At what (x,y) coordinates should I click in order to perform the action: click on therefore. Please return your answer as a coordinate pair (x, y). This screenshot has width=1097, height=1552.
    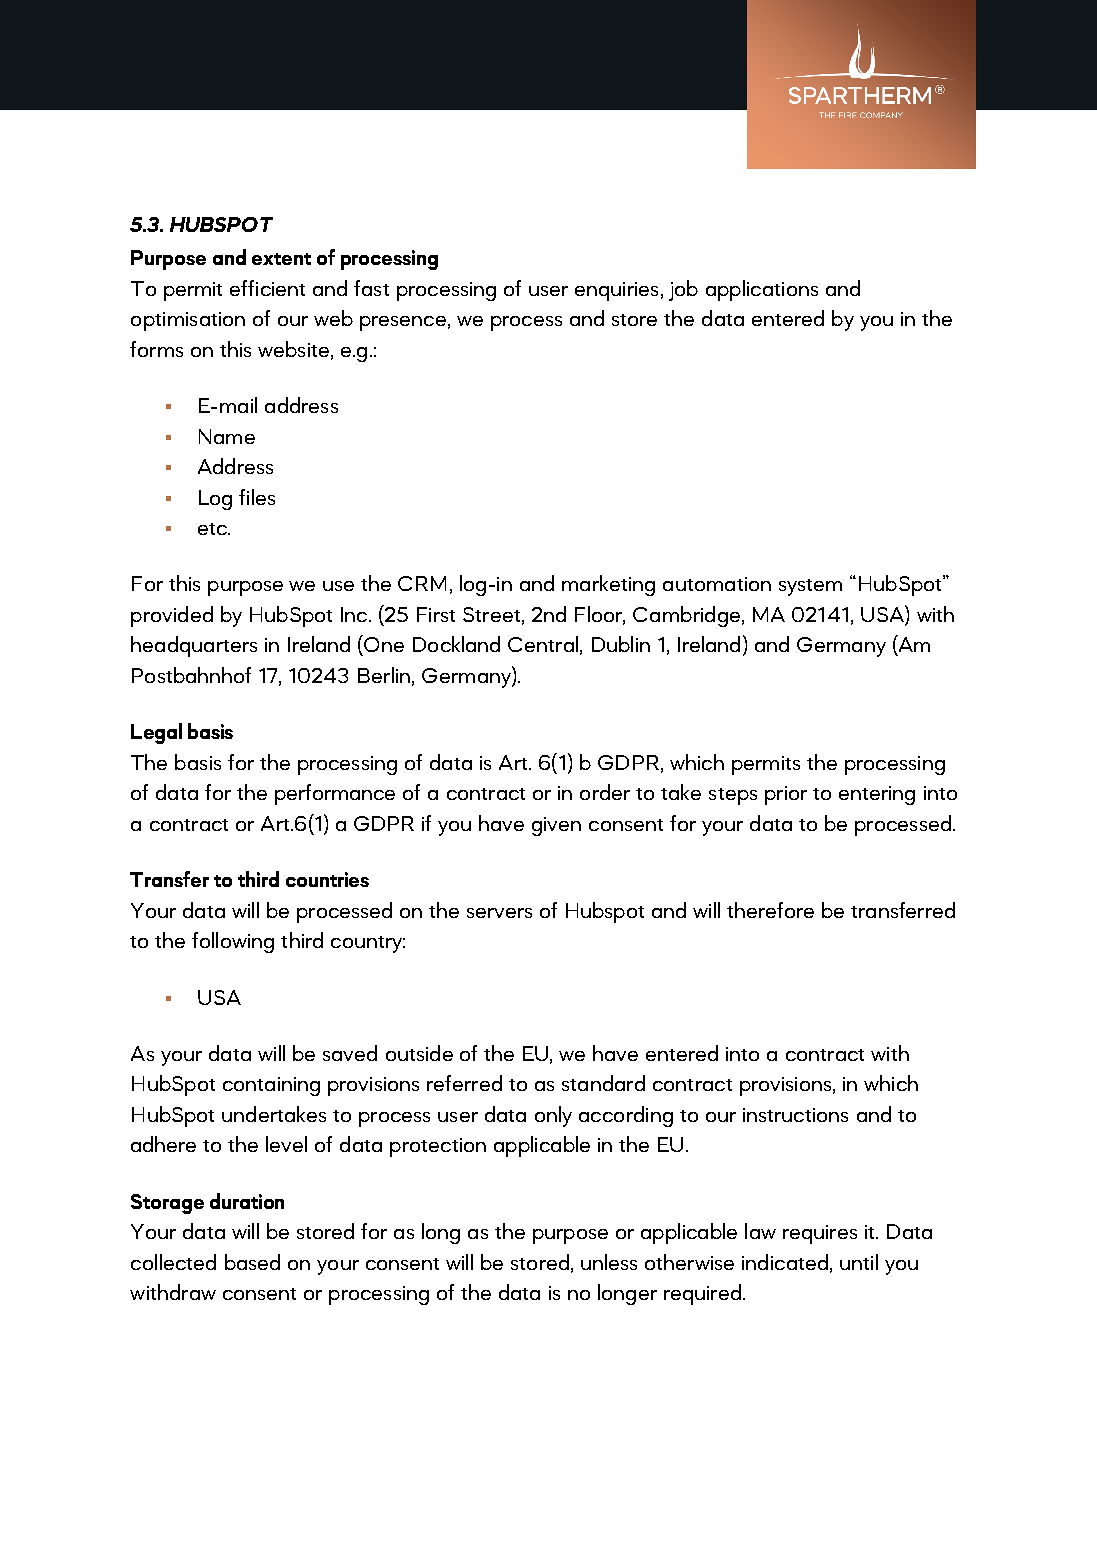
    Looking at the image, I should click on (770, 910).
